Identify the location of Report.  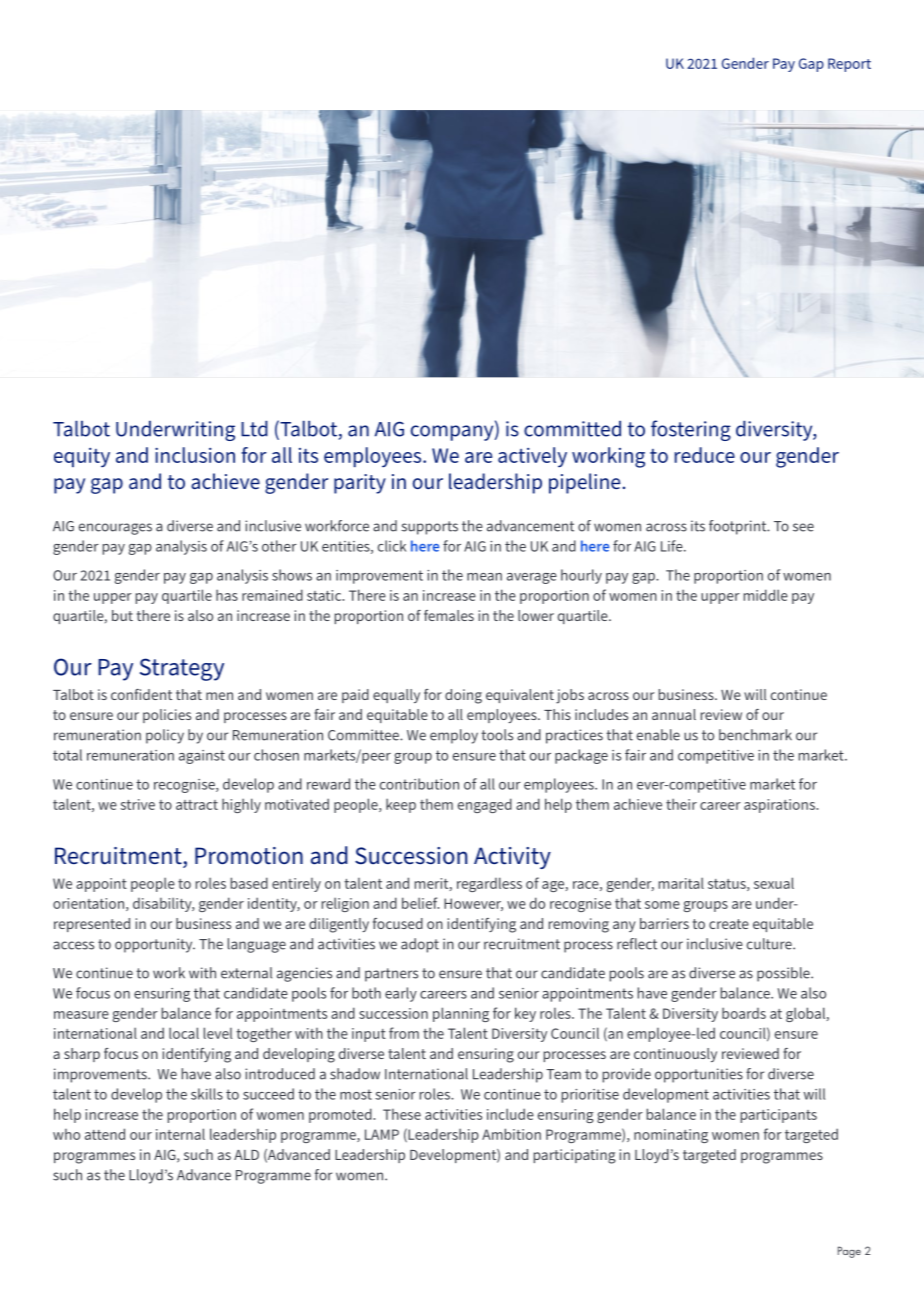
(849, 65).
